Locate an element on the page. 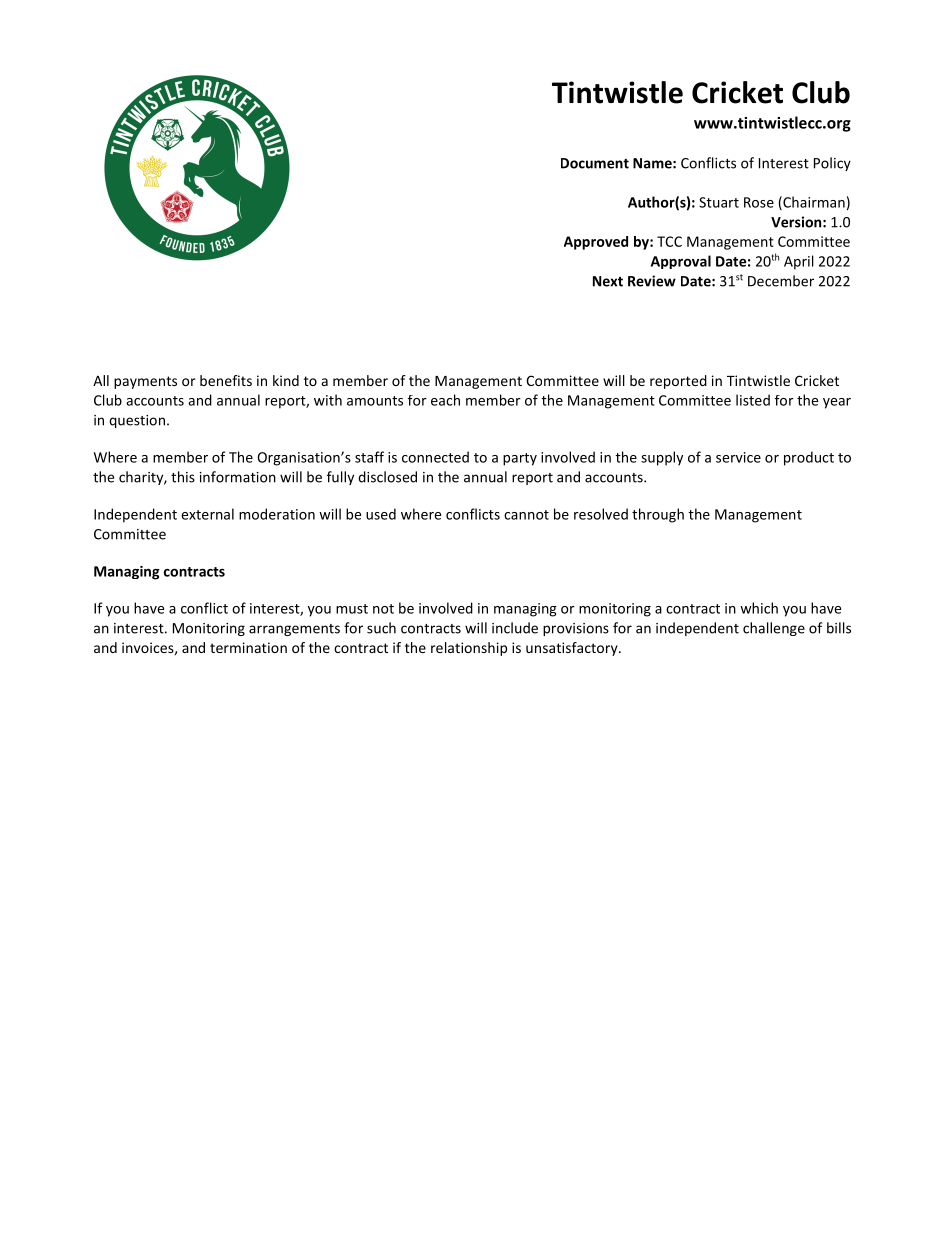 Image resolution: width=952 pixels, height=1233 pixels. Rose is located at coordinates (759, 202).
